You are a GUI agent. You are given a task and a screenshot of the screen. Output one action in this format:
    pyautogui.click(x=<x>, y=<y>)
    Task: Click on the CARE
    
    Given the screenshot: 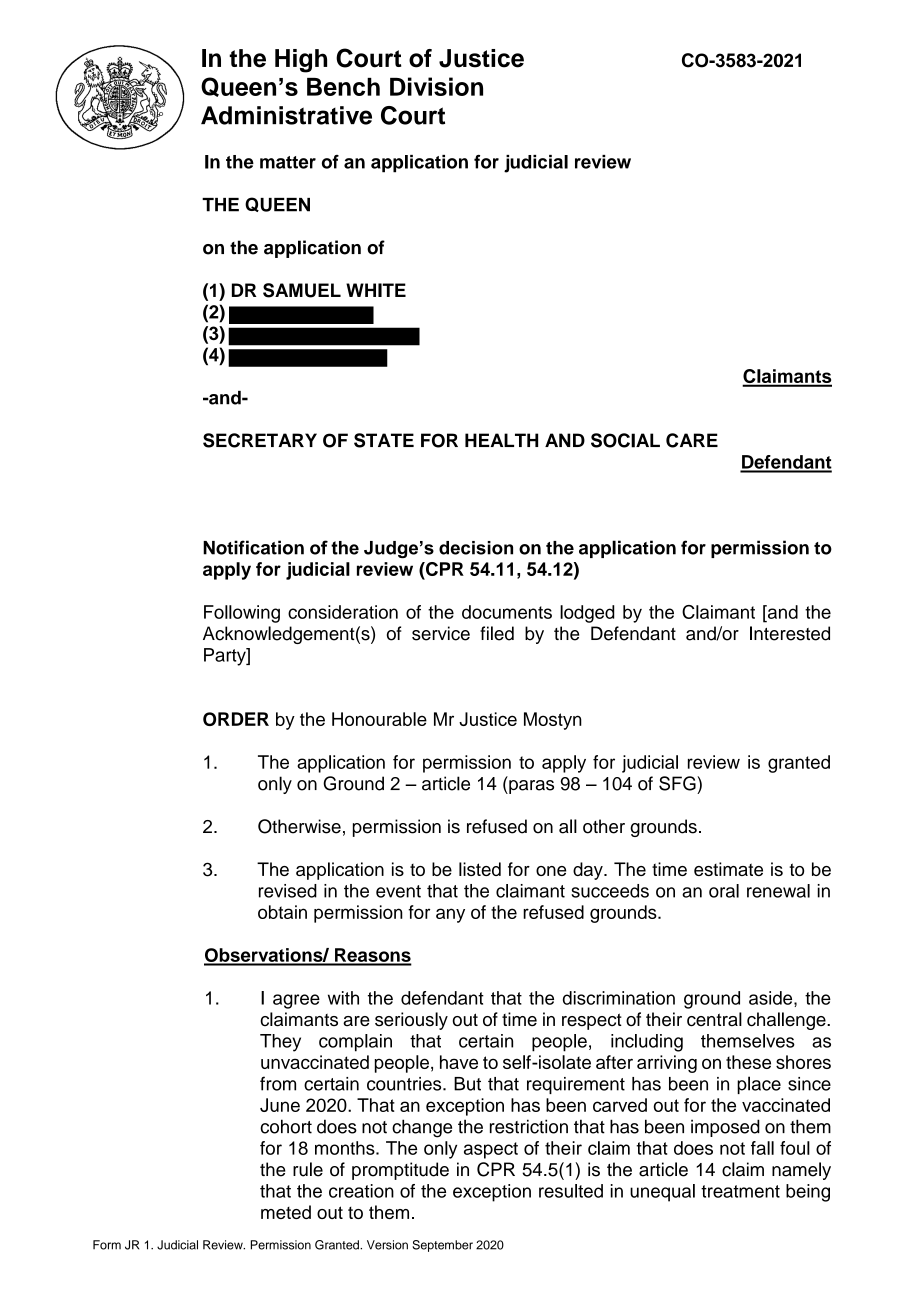 What is the action you would take?
    pyautogui.click(x=692, y=440)
